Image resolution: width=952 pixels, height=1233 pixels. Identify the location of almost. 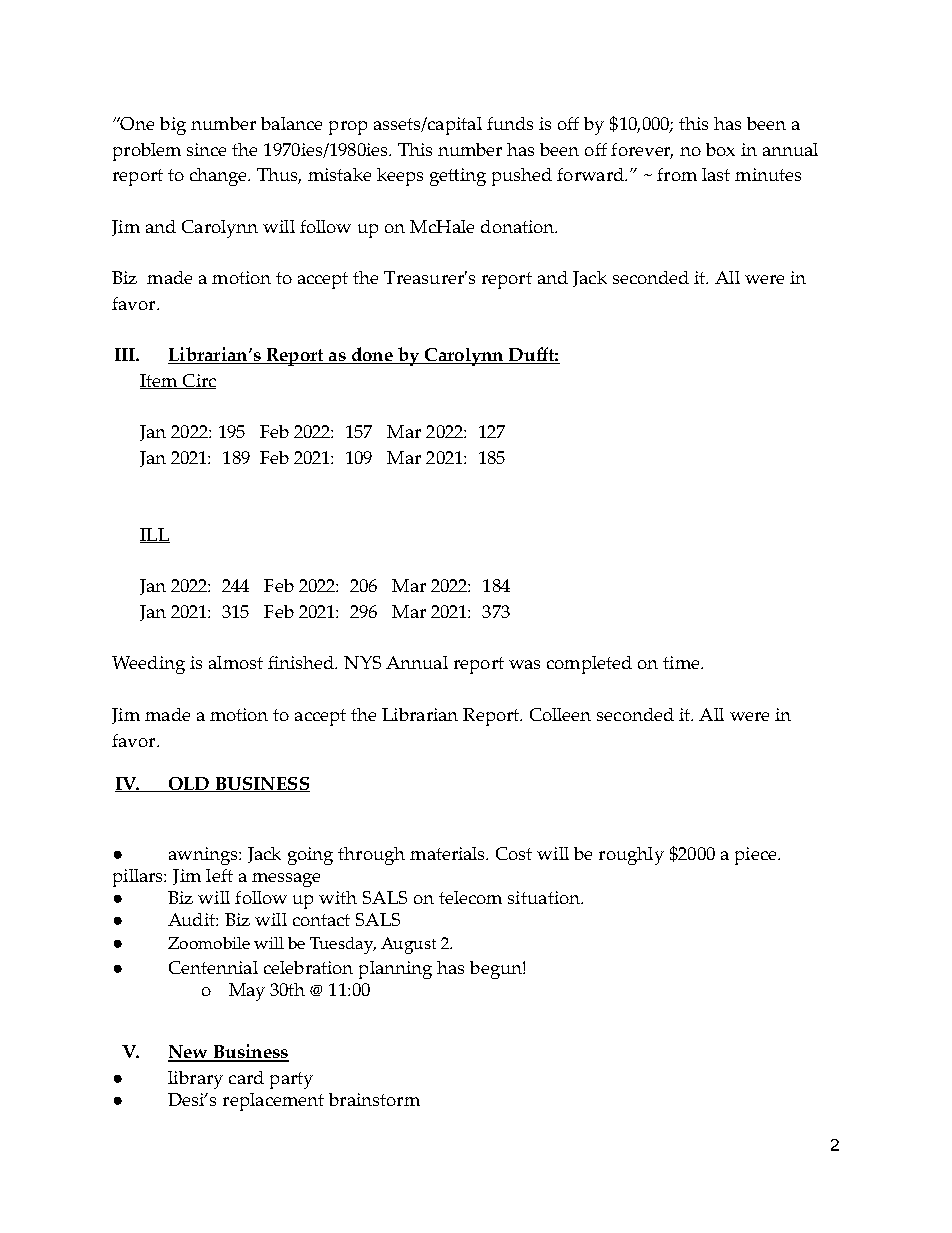
(236, 662).
